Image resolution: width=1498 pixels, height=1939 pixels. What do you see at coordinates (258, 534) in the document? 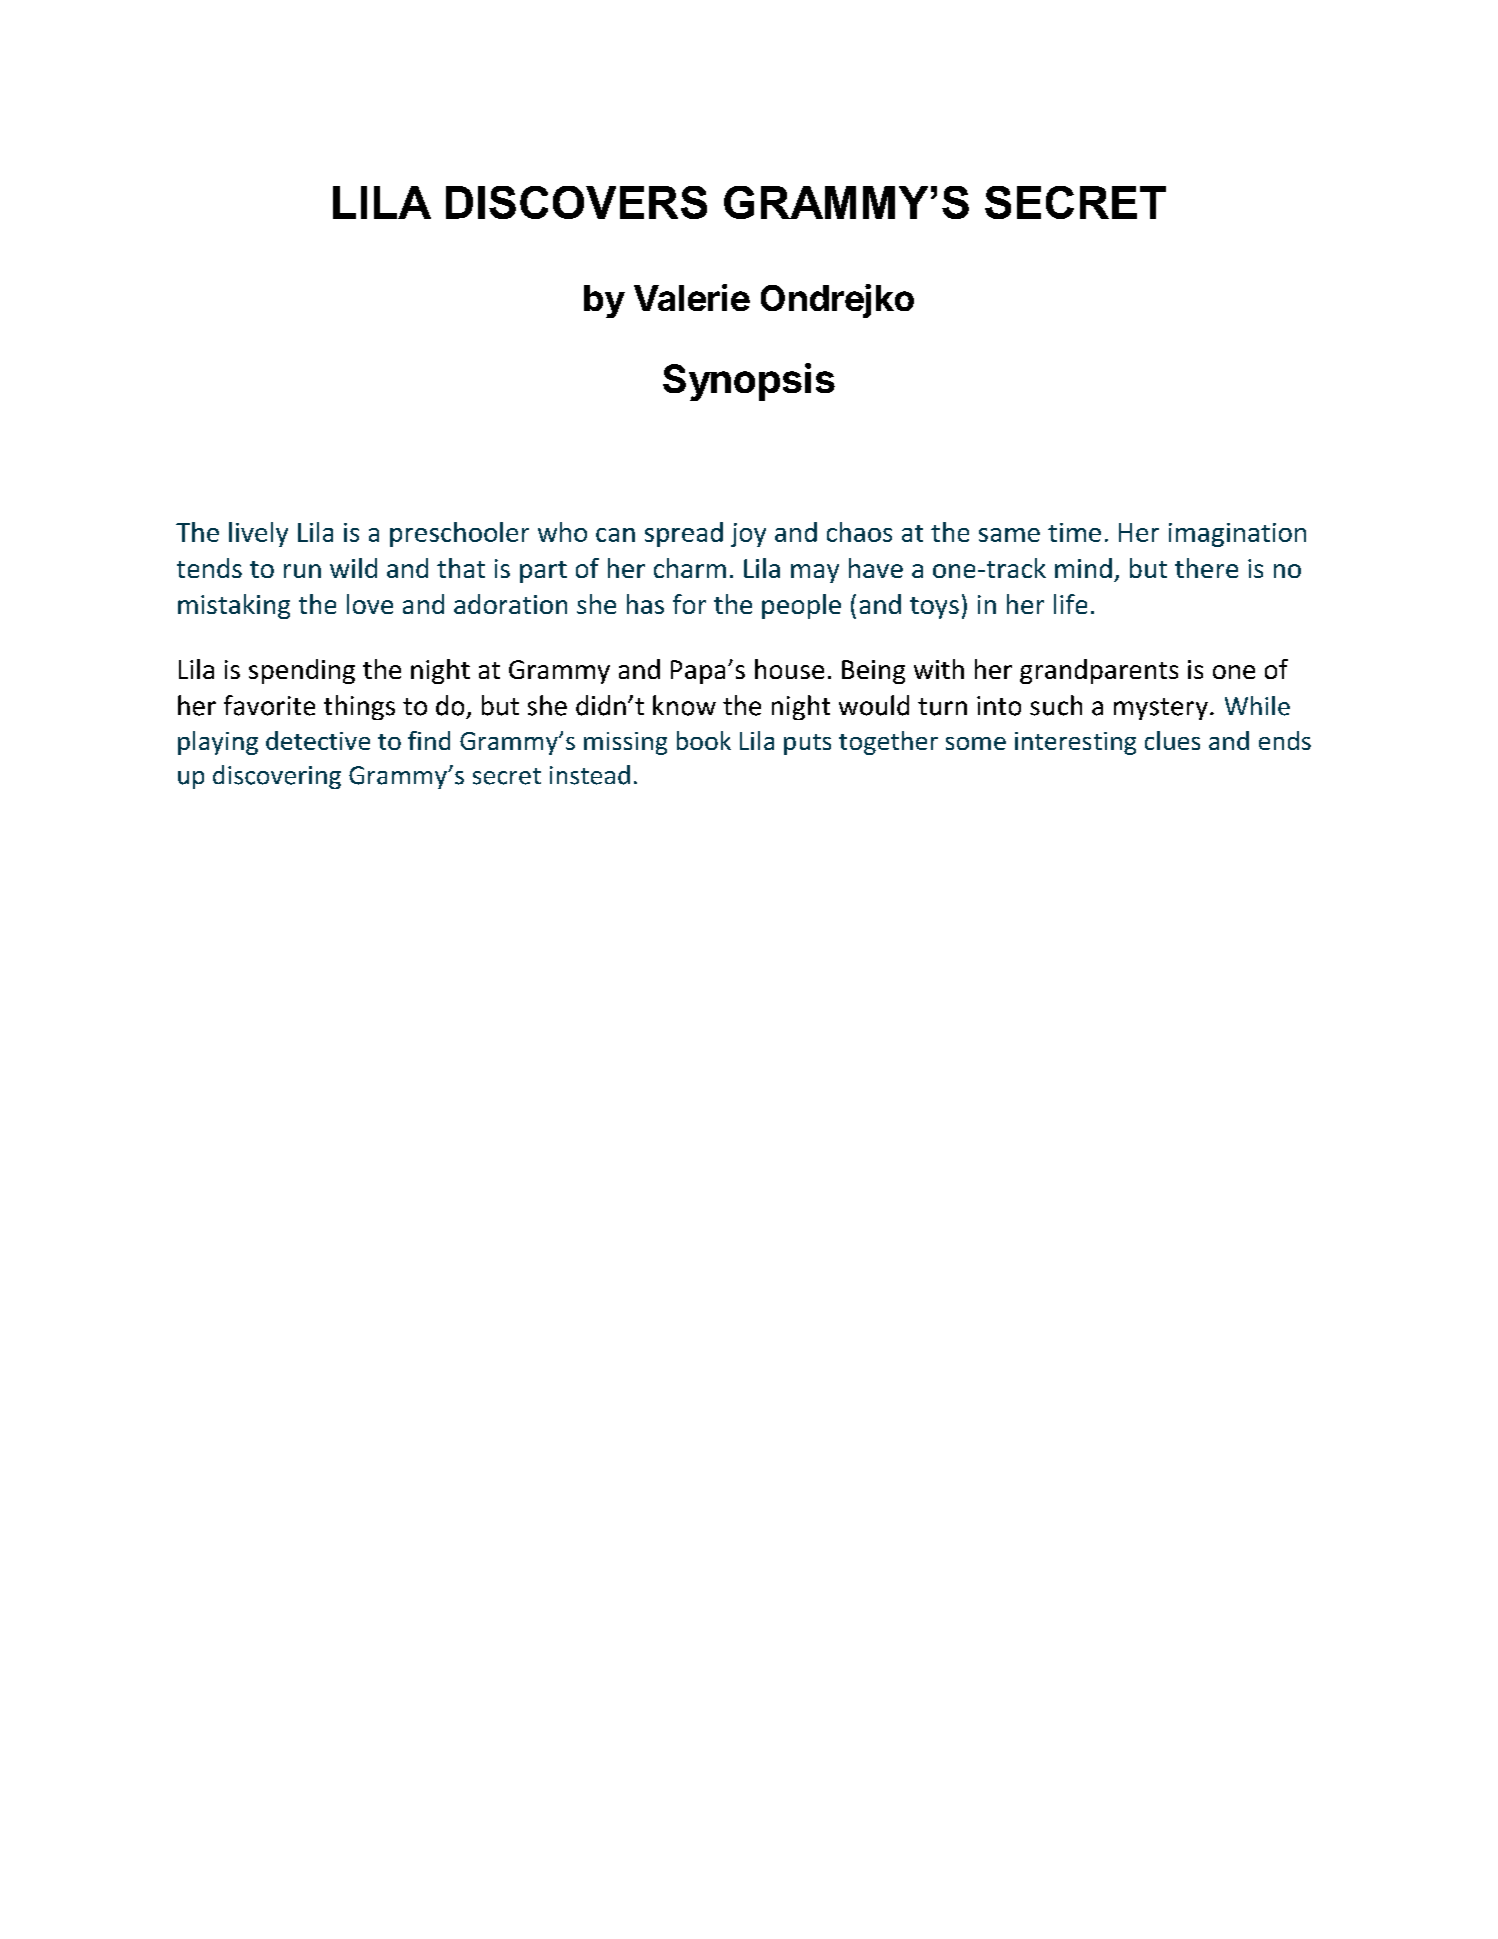
I see `lively` at bounding box center [258, 534].
